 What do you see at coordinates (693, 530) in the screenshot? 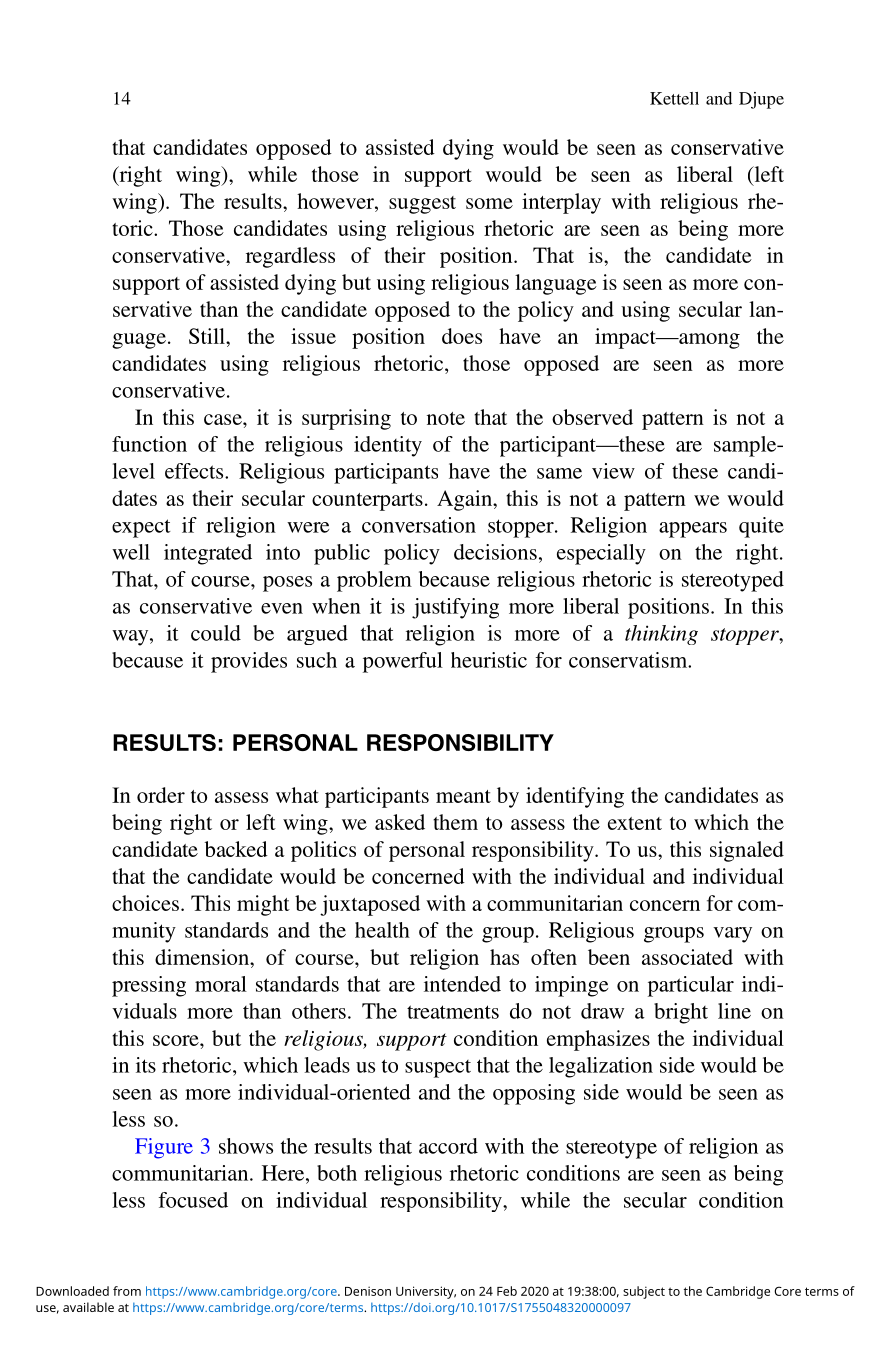
I see `appears` at bounding box center [693, 530].
